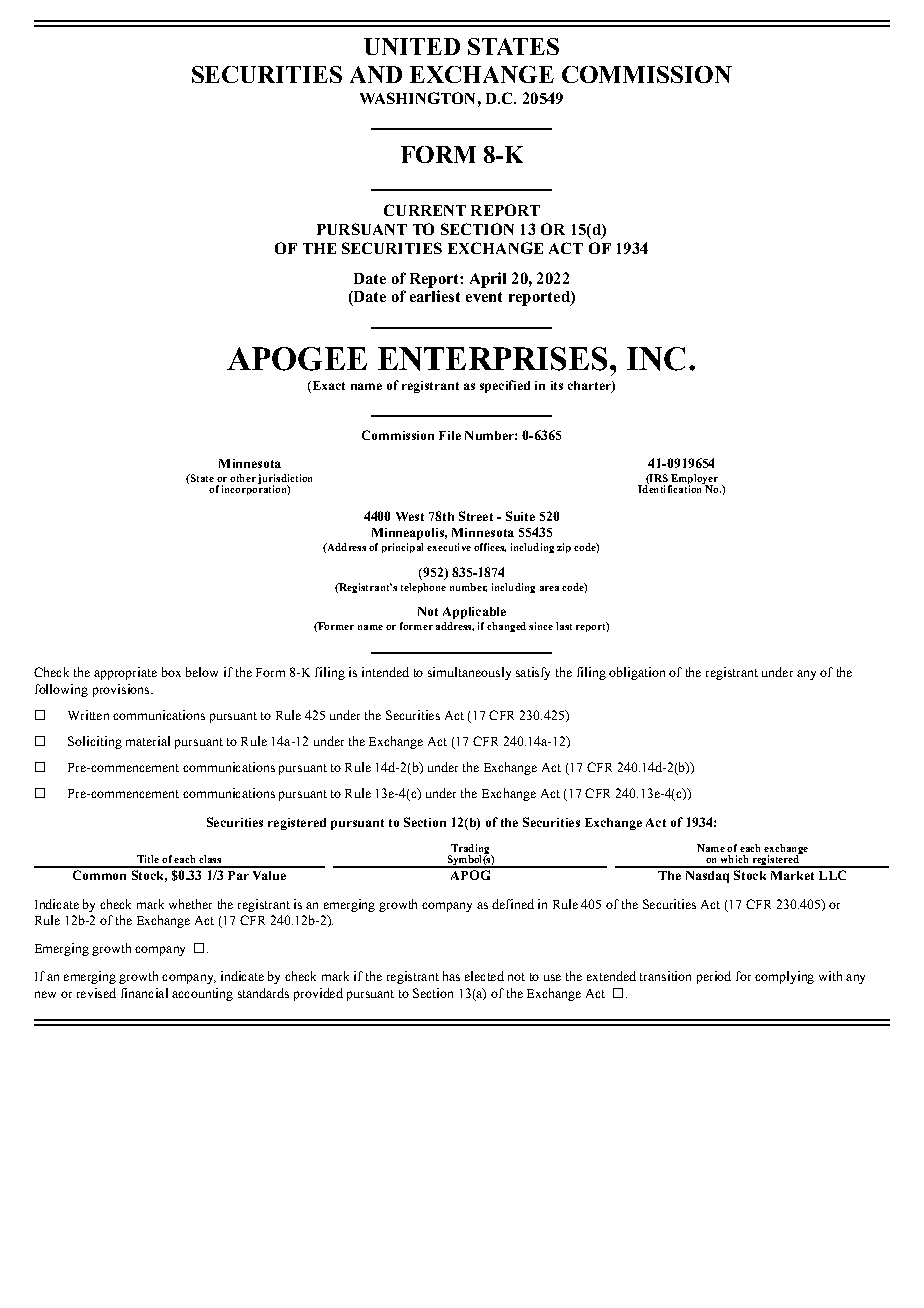 The width and height of the screenshot is (924, 1308). I want to click on charter, so click(590, 387).
